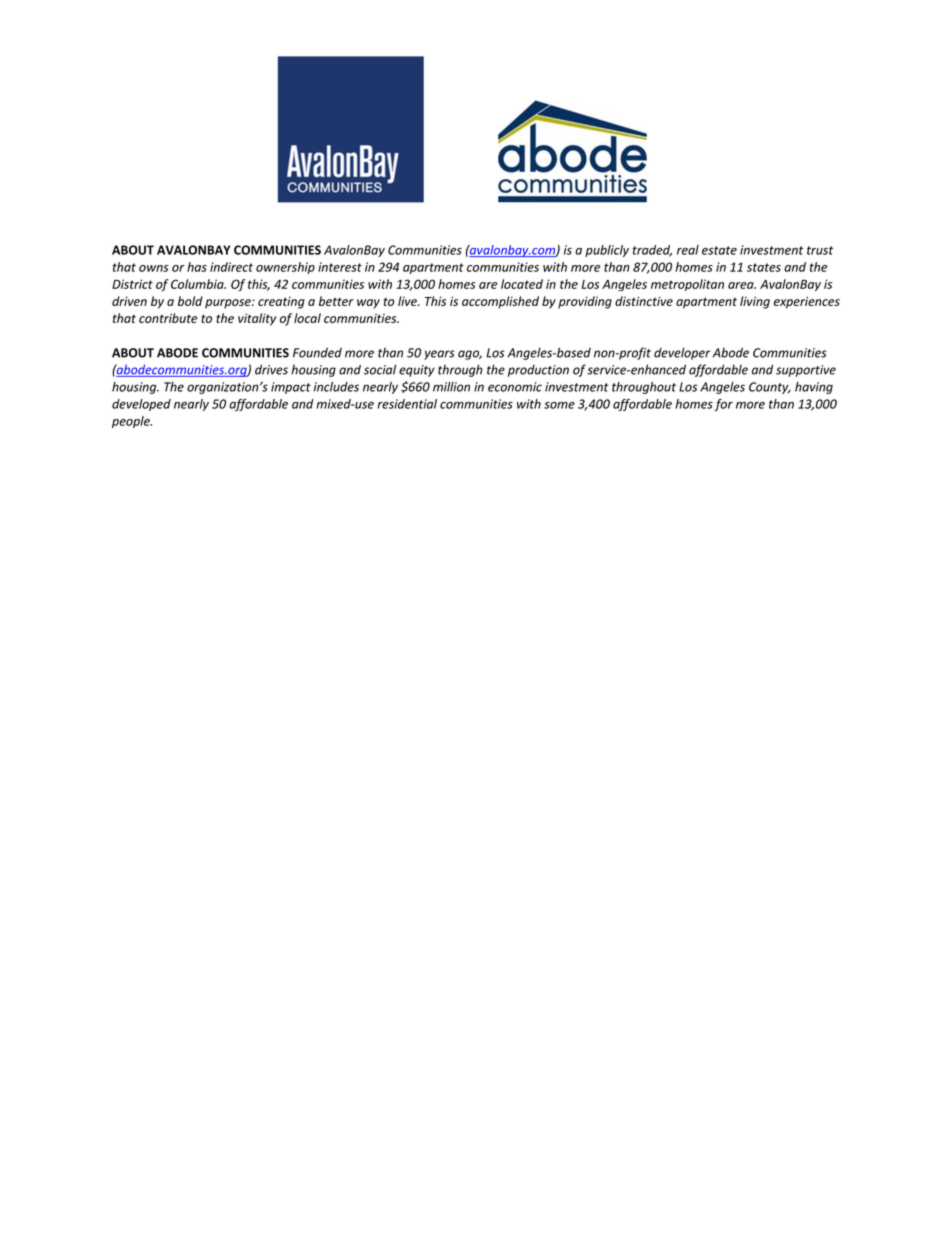  I want to click on impact, so click(291, 388).
